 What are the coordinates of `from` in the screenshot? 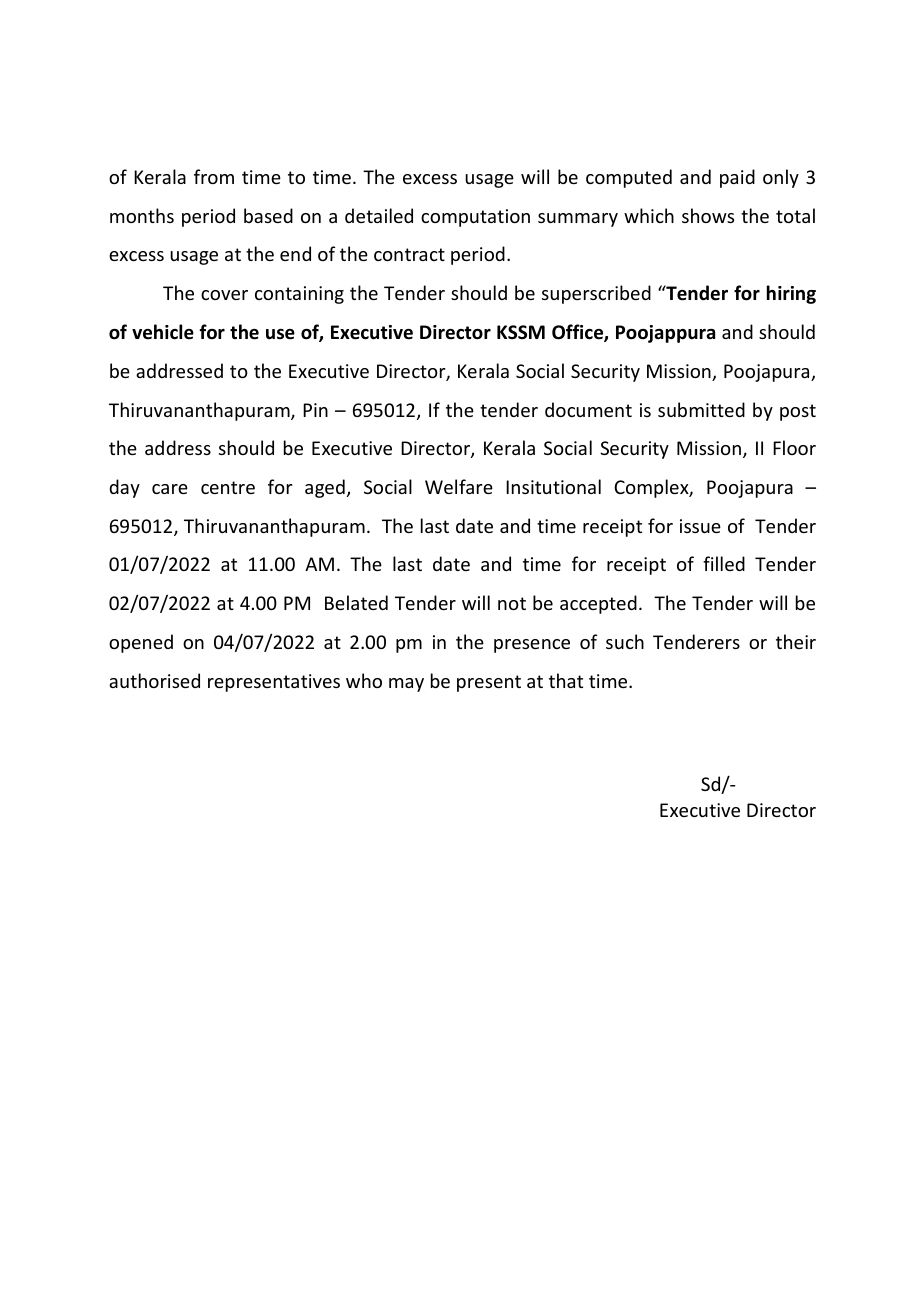 It's located at (214, 176).
